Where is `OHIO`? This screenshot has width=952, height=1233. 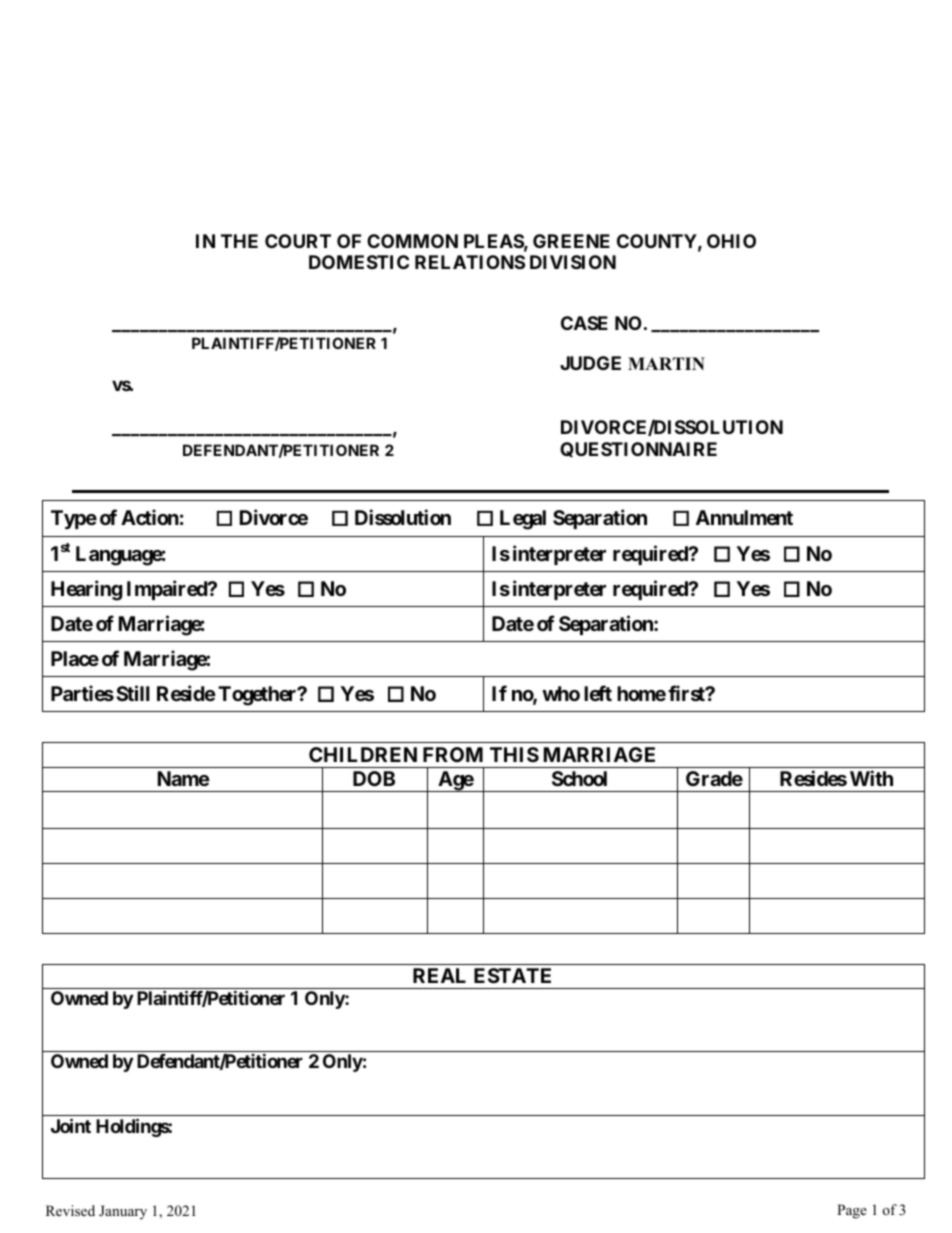
OHIO is located at coordinates (731, 241).
